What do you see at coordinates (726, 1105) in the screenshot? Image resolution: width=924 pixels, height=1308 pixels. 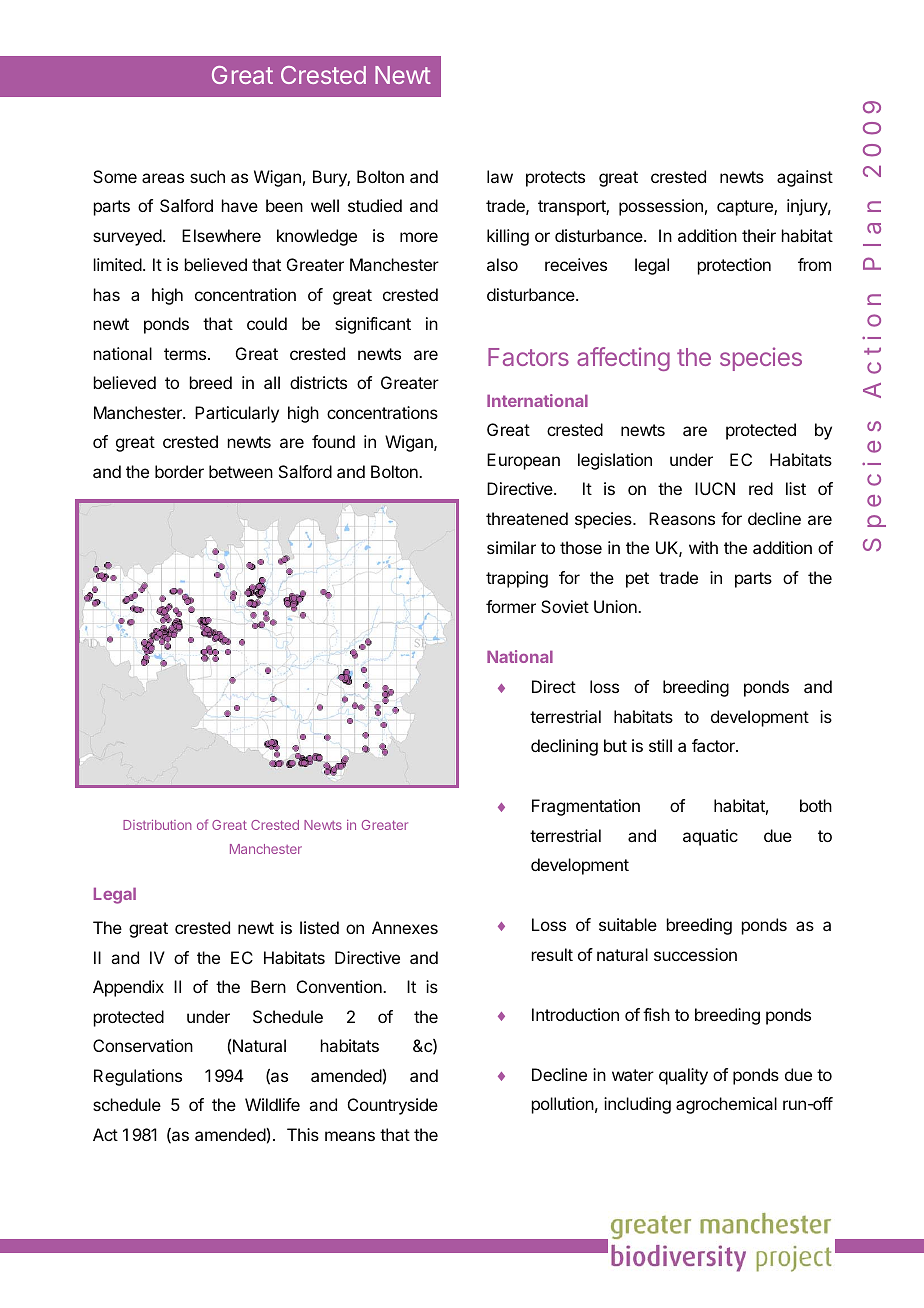 I see `agrochemical` at bounding box center [726, 1105].
